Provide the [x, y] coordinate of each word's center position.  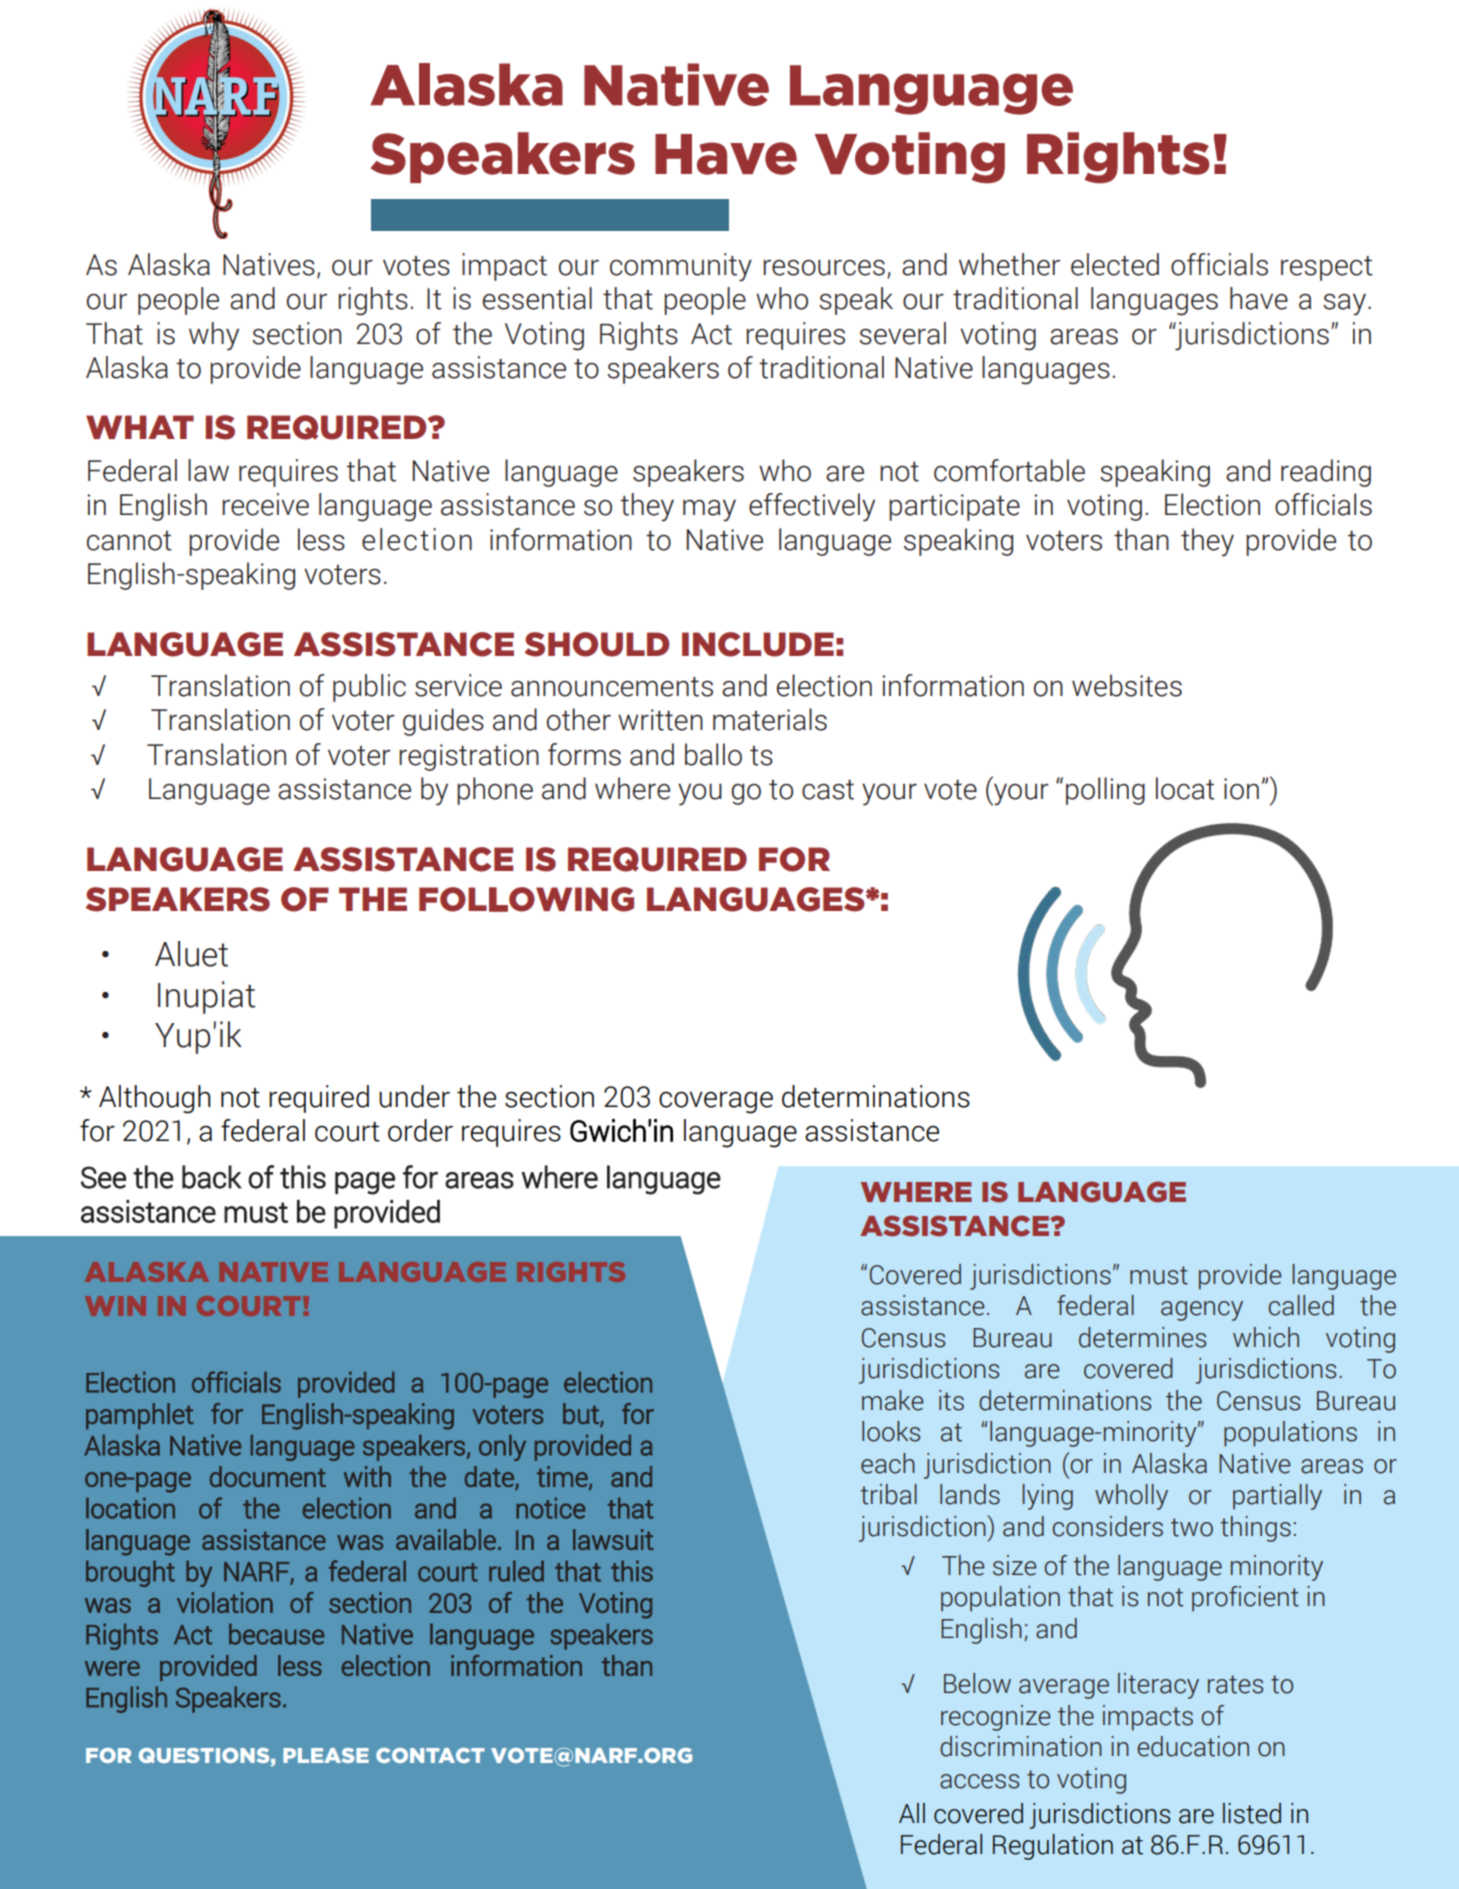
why [214, 336]
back [212, 1177]
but [582, 1414]
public [369, 688]
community [681, 267]
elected [1115, 264]
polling [1105, 791]
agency [1202, 1311]
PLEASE [326, 1755]
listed [1252, 1813]
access [979, 1781]
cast [828, 789]
